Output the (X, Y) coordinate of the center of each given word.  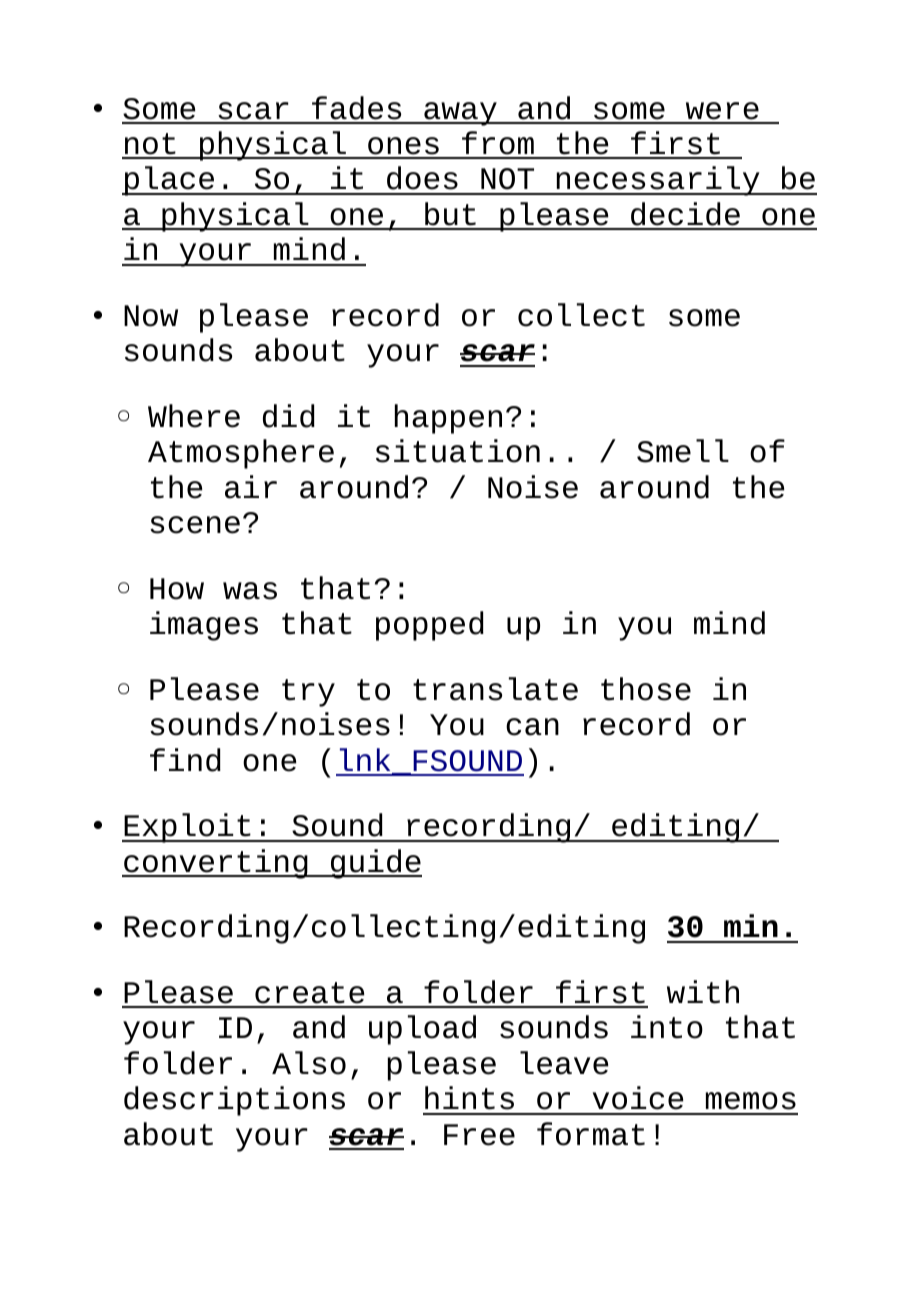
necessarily (658, 181)
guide (375, 864)
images (204, 626)
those (646, 689)
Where (194, 416)
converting (216, 864)
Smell (683, 451)
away (460, 114)
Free (479, 1135)
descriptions (234, 1101)
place (170, 181)
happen (448, 419)
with (703, 992)
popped (430, 626)
